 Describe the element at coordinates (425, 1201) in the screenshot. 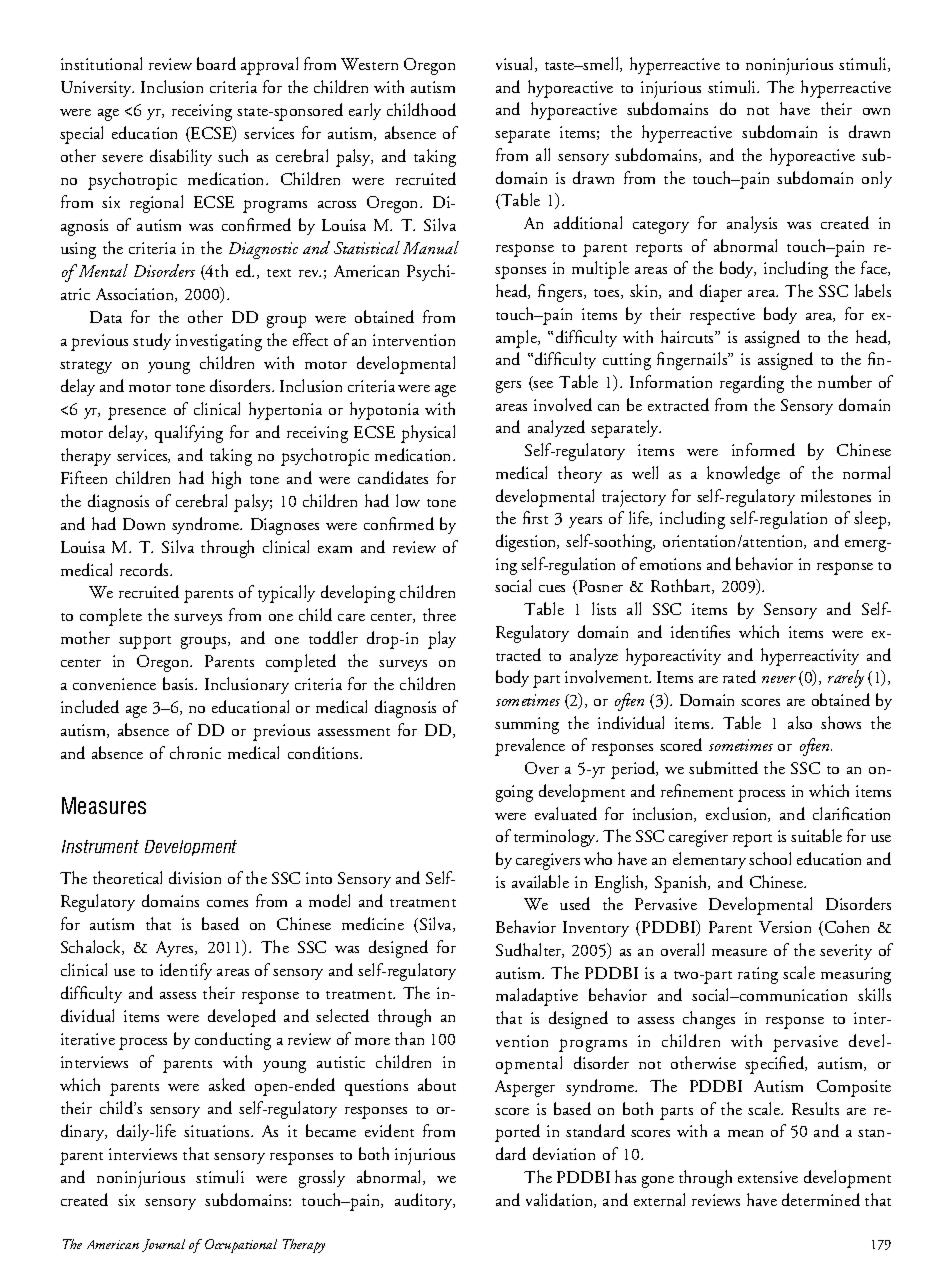

I see `auditory` at that location.
